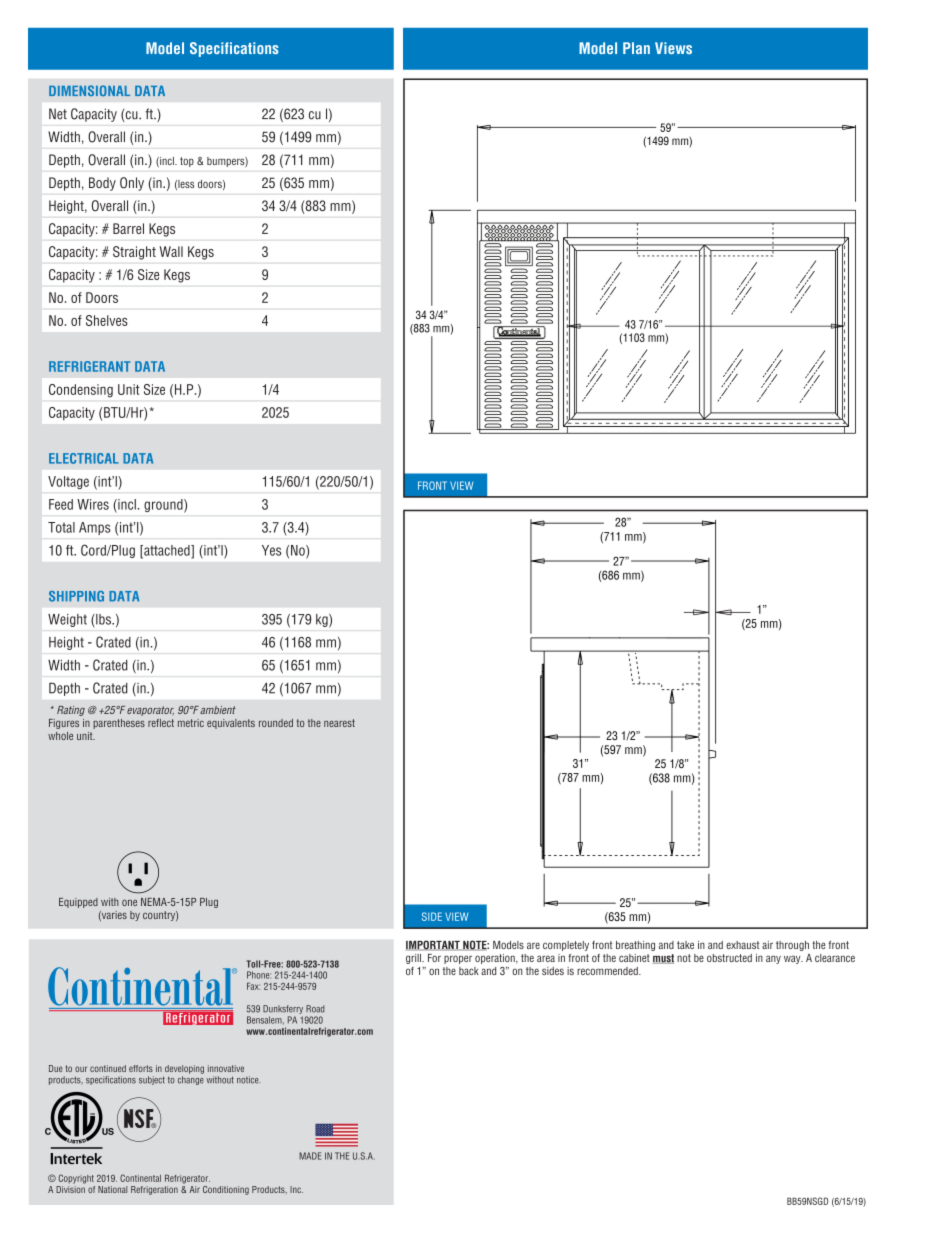 This screenshot has width=952, height=1233. I want to click on DIMENSIONAL, so click(89, 90).
